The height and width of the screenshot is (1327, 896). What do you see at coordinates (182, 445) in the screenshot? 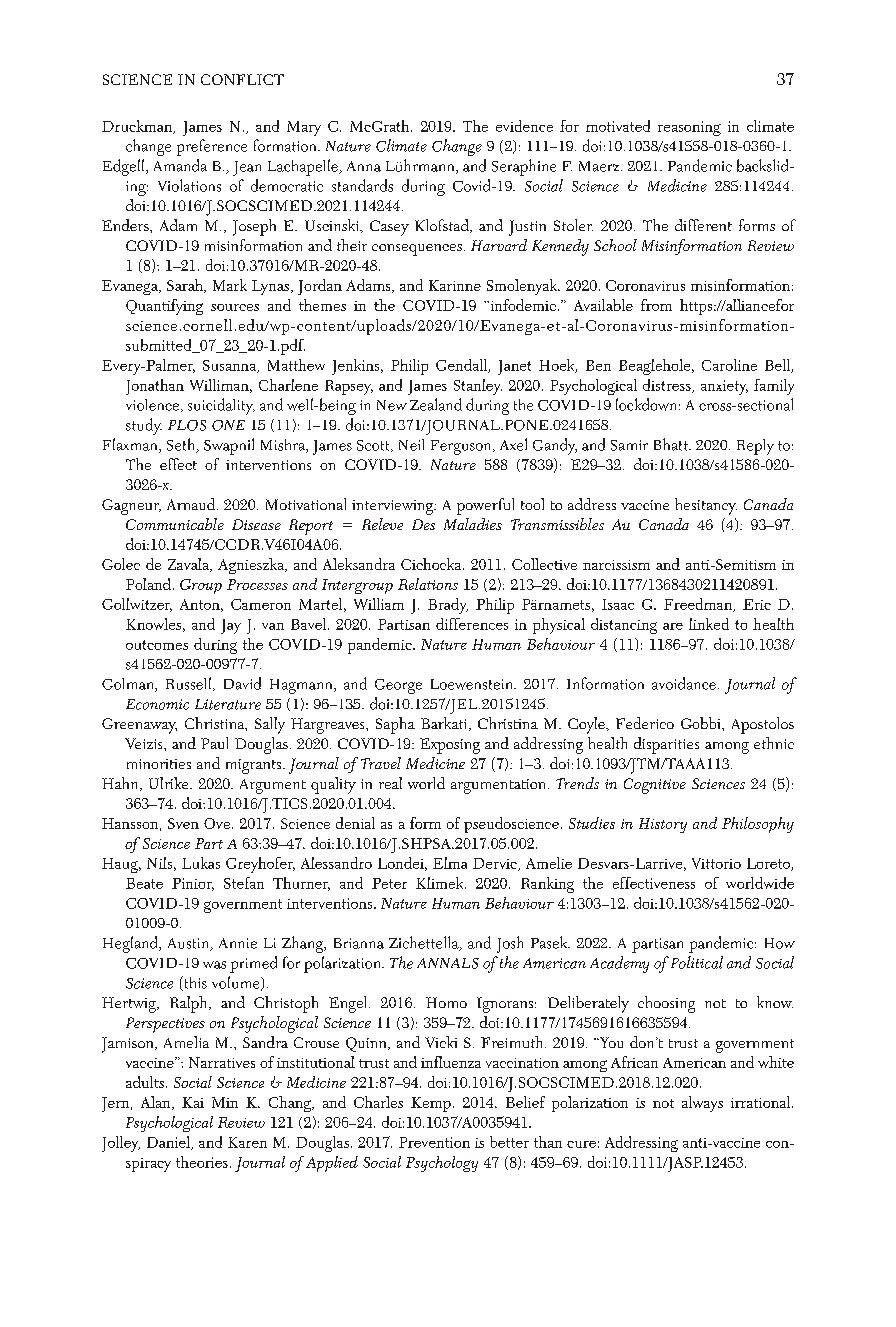
I see `Seth` at bounding box center [182, 445].
